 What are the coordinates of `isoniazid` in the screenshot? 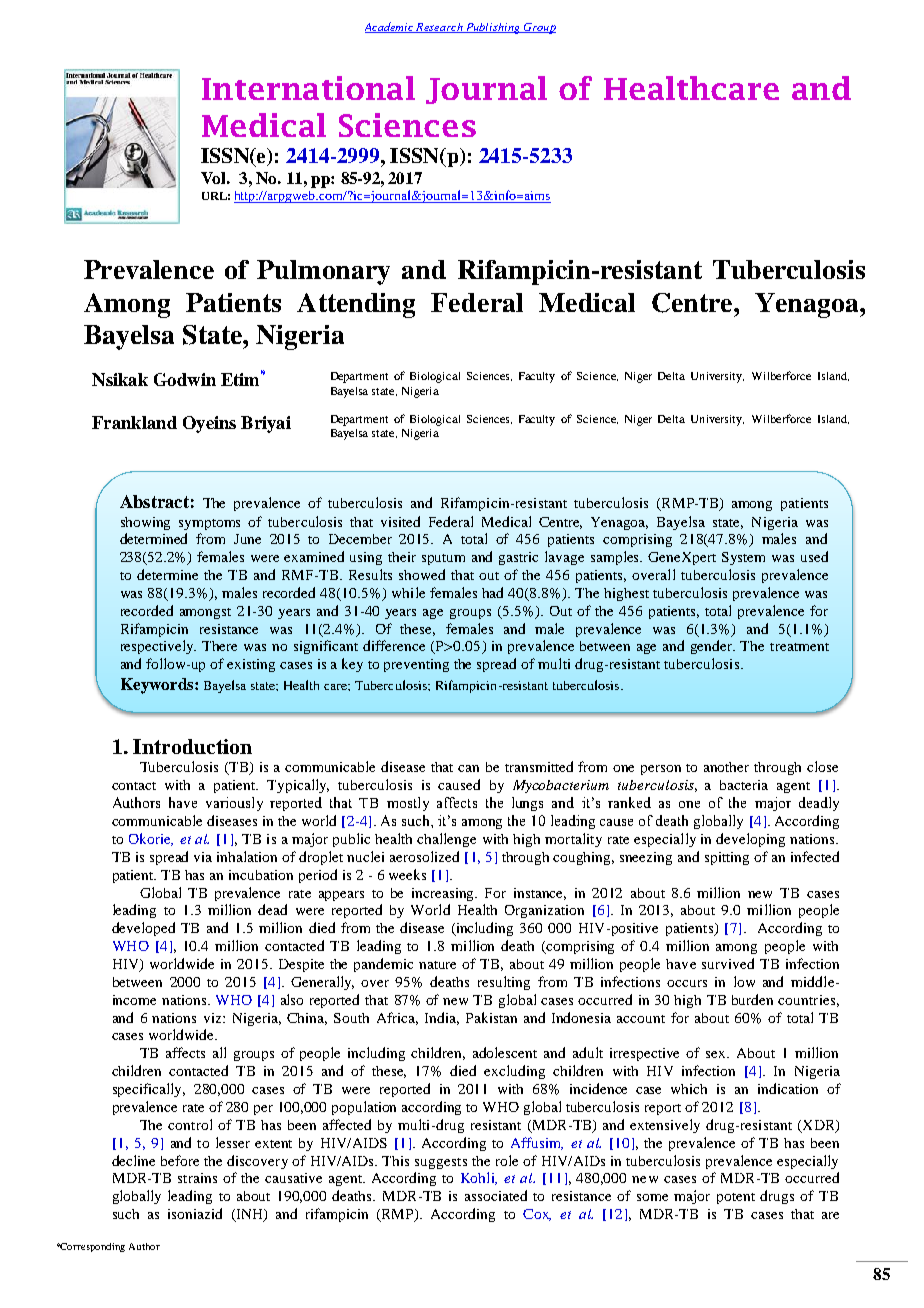 It's located at (195, 1213).
